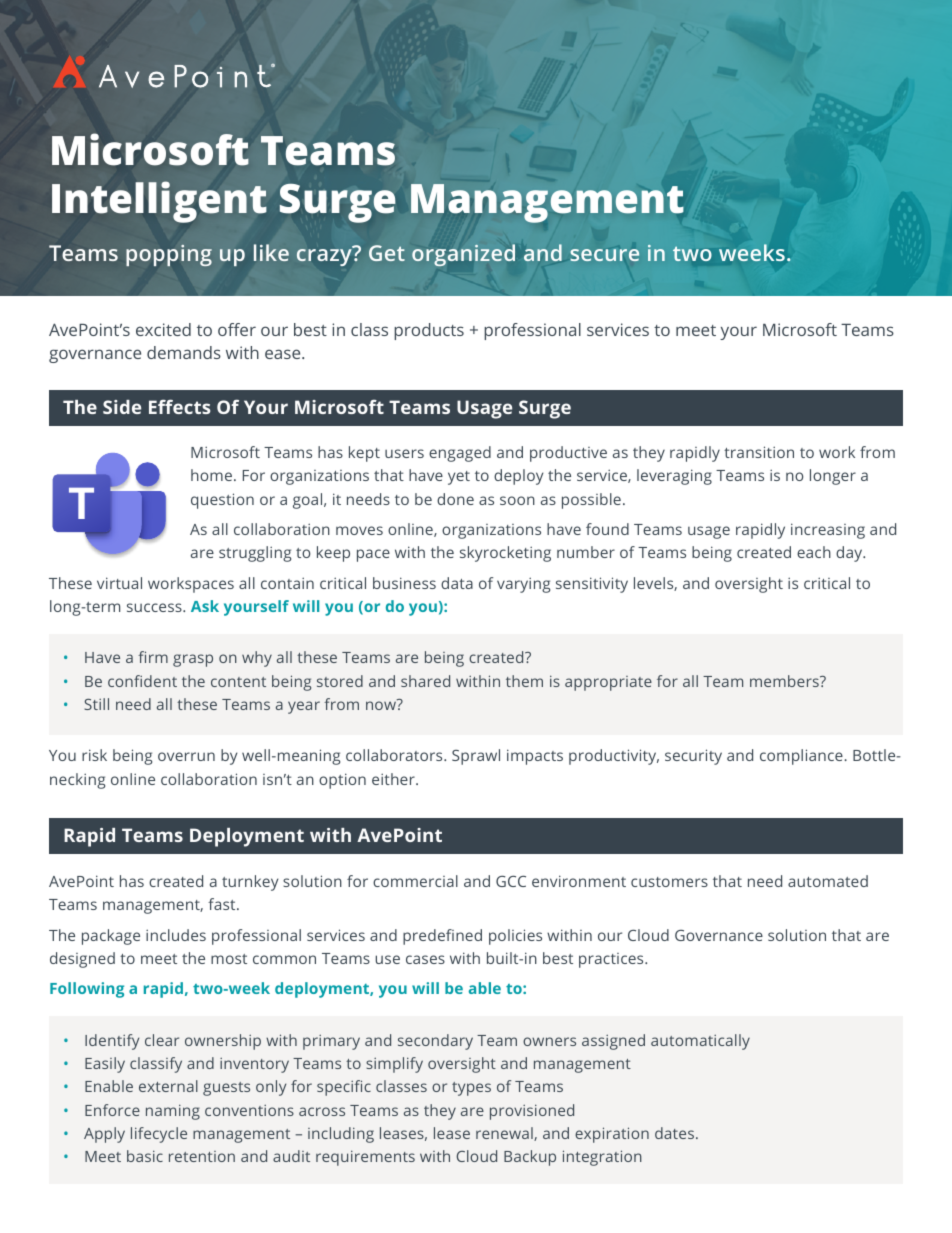  I want to click on dates, so click(674, 1133).
